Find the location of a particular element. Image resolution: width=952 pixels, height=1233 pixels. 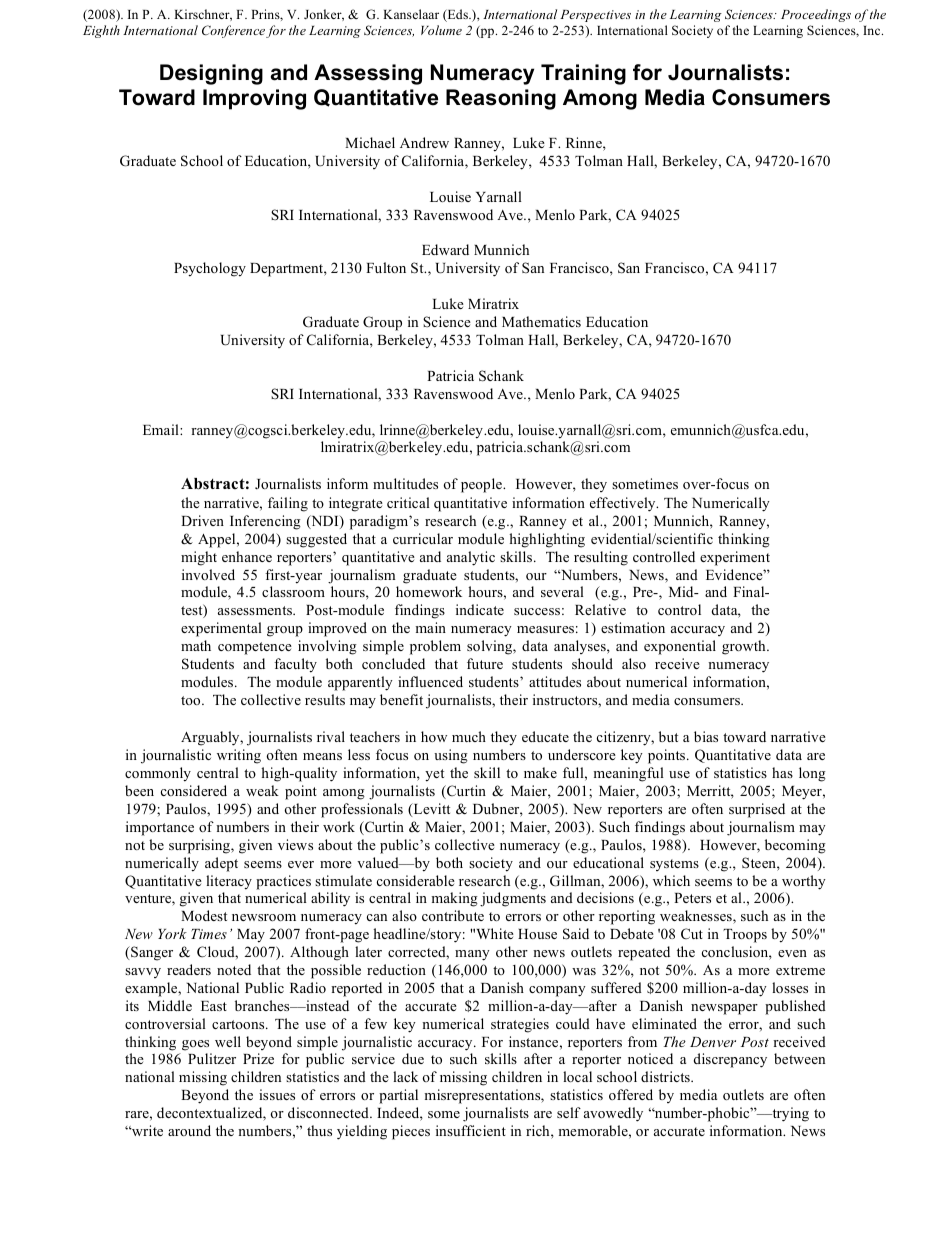

involved is located at coordinates (208, 574).
